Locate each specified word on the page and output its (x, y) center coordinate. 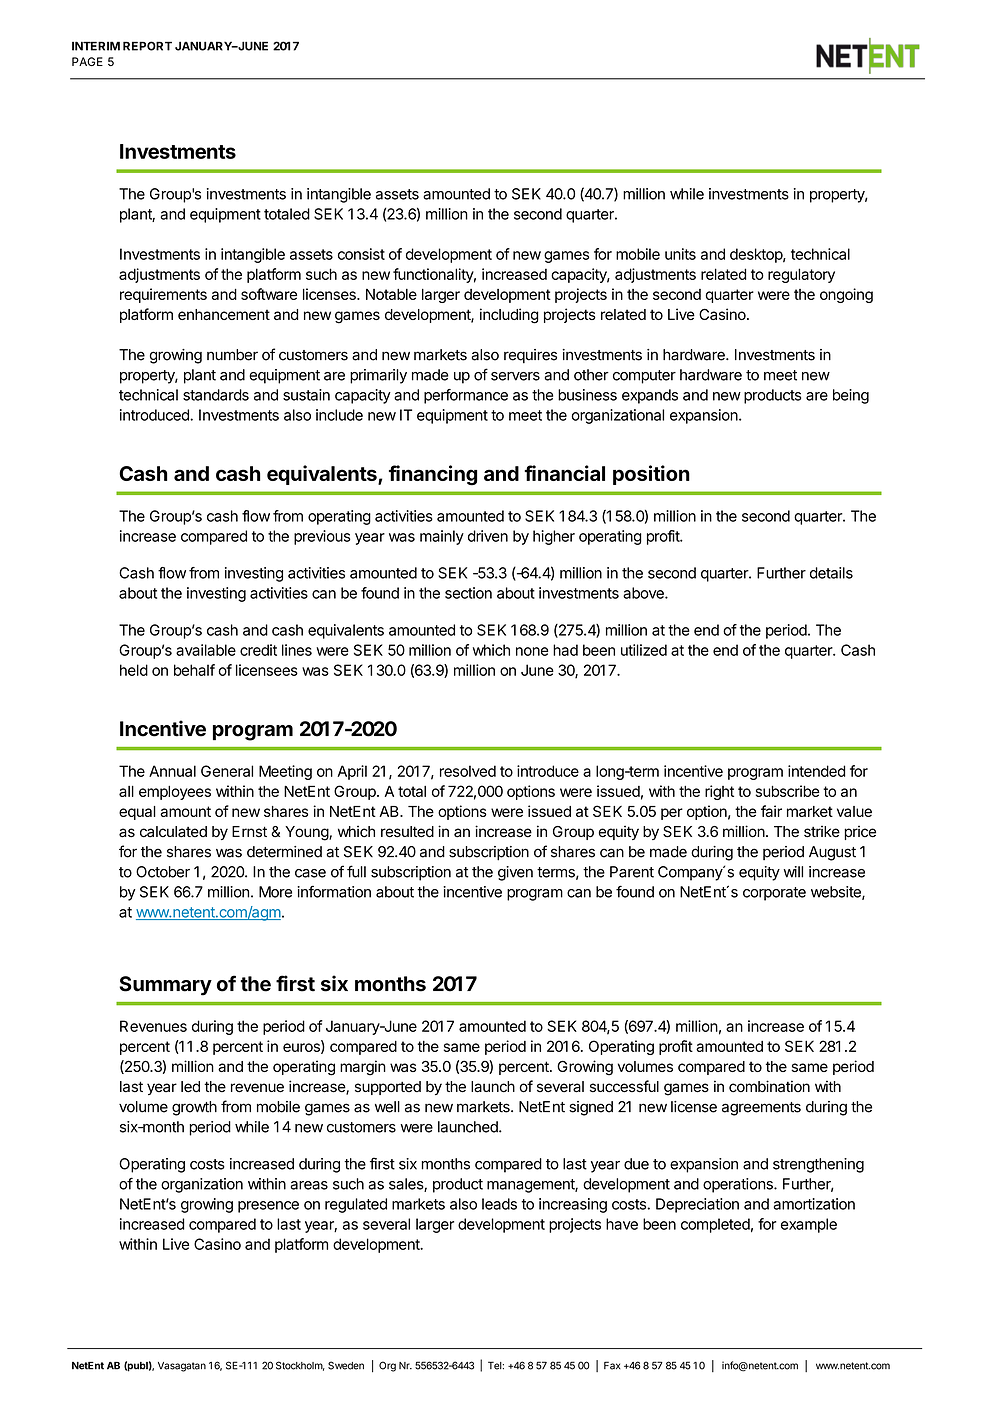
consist (361, 254)
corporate (774, 894)
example (809, 1225)
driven (488, 536)
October (163, 872)
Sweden (346, 1365)
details (831, 573)
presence (268, 1207)
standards (216, 395)
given (515, 873)
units (680, 254)
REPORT (147, 46)
